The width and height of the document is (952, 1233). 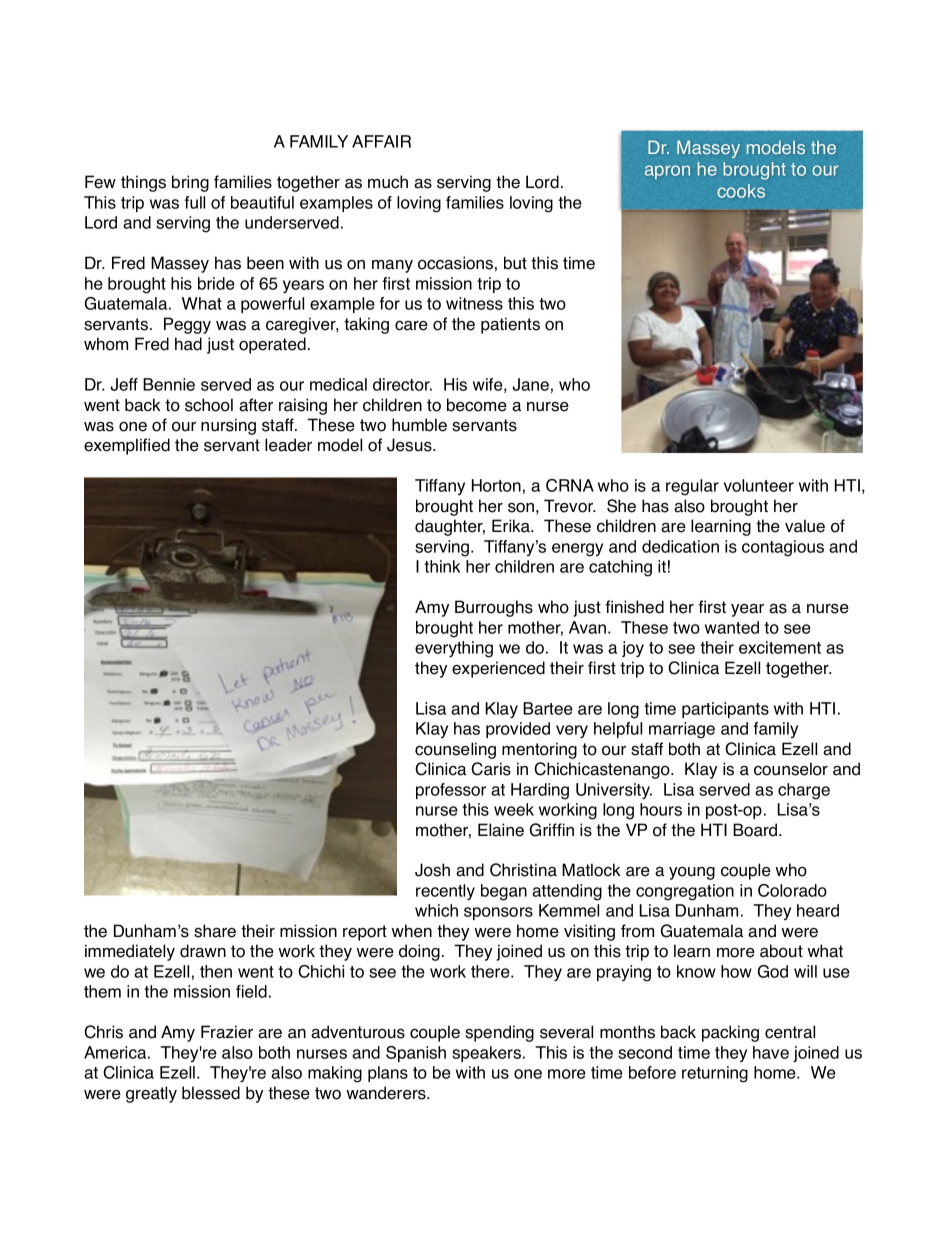 I want to click on much, so click(x=388, y=182).
